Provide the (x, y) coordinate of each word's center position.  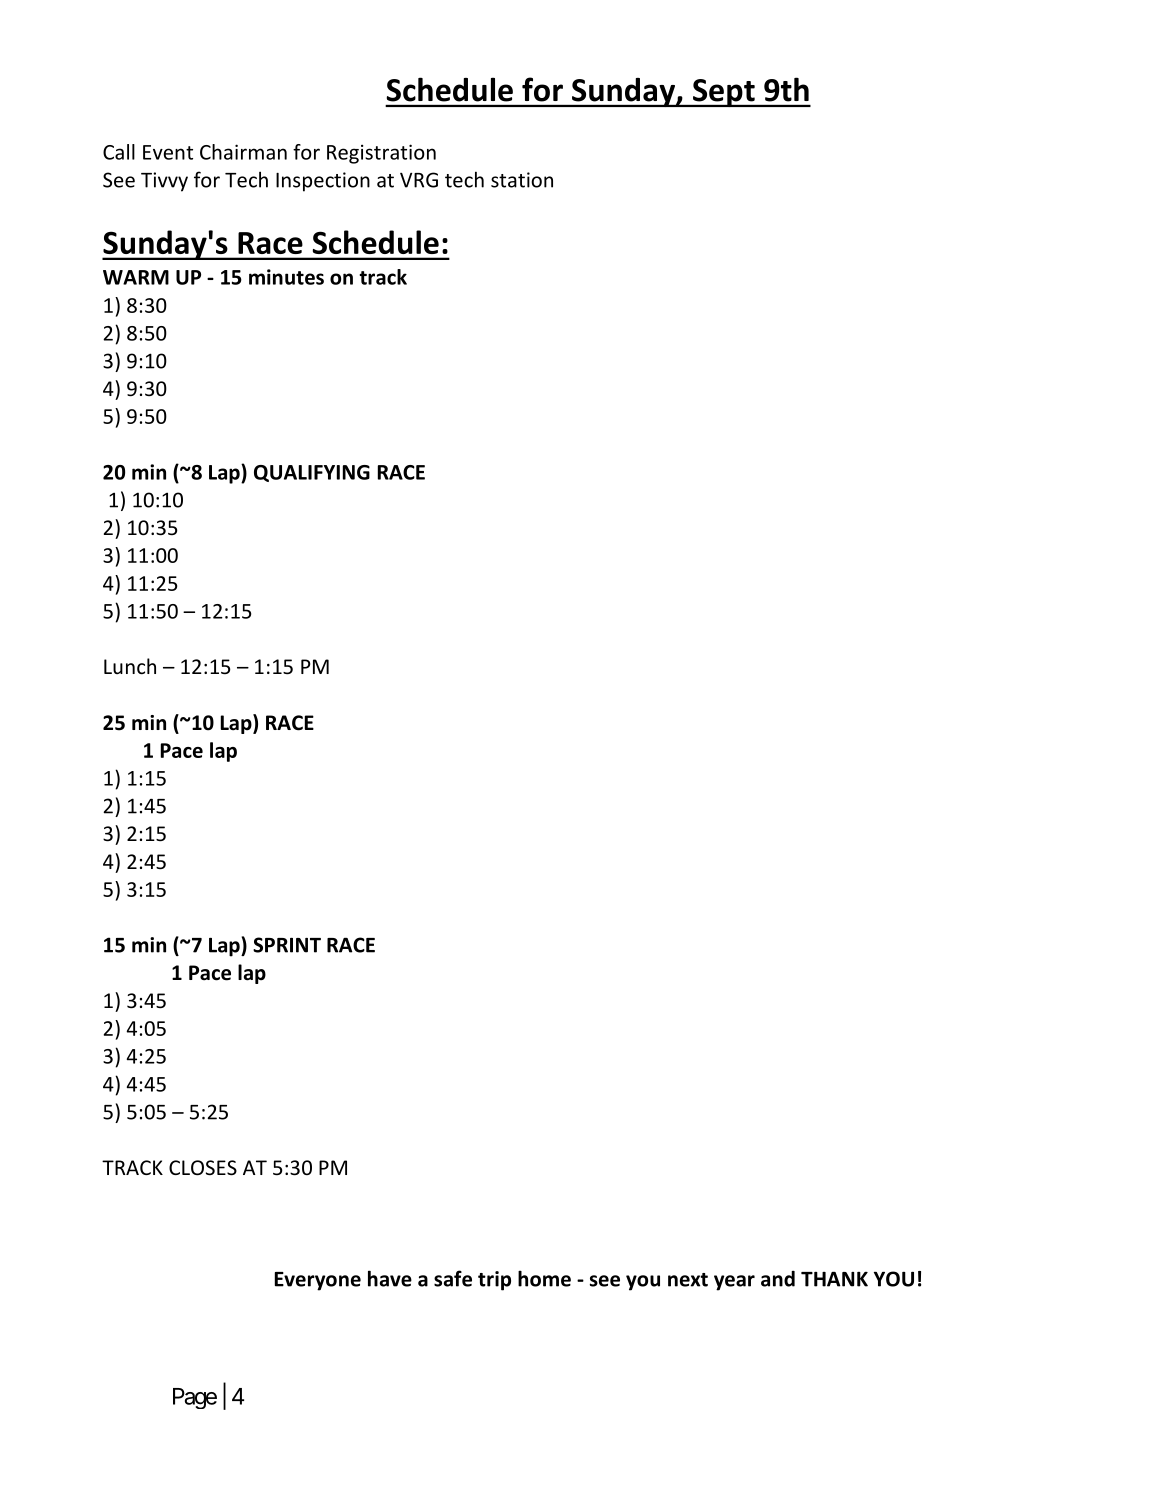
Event (168, 152)
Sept (724, 93)
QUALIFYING (312, 473)
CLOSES (203, 1168)
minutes (286, 277)
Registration (381, 154)
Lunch (130, 666)
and (778, 1279)
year (734, 1283)
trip (494, 1281)
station (522, 180)
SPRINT (287, 945)
